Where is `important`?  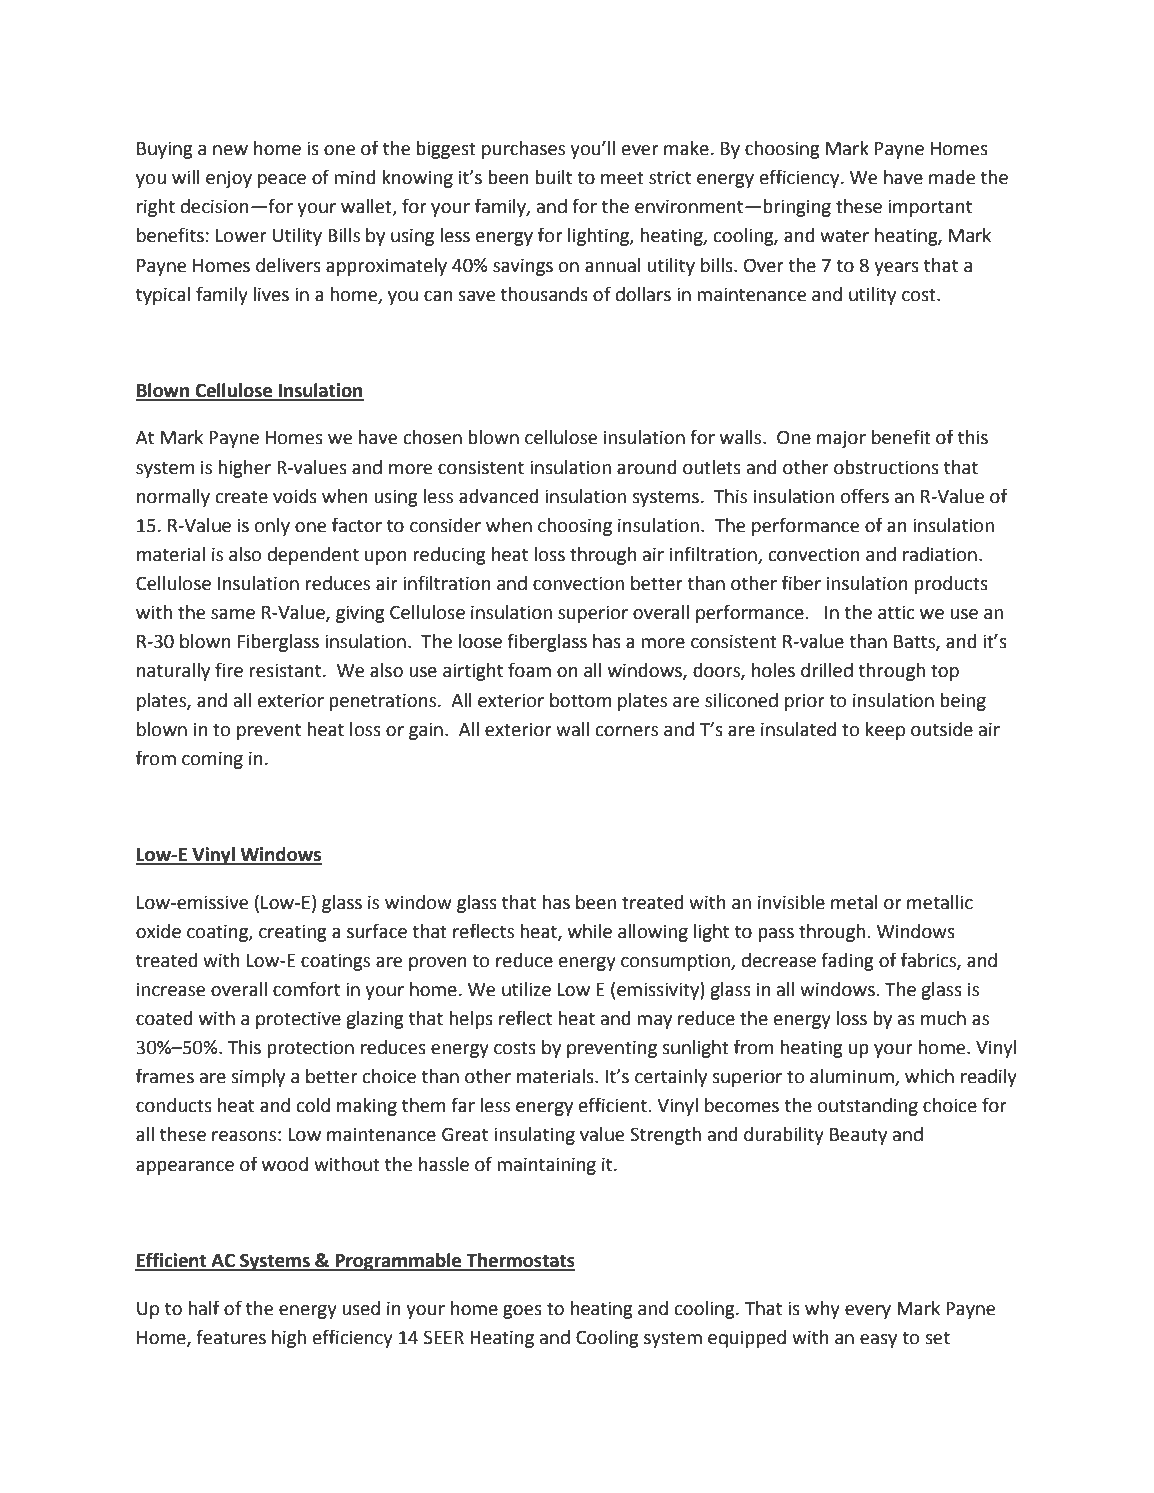 important is located at coordinates (930, 208).
